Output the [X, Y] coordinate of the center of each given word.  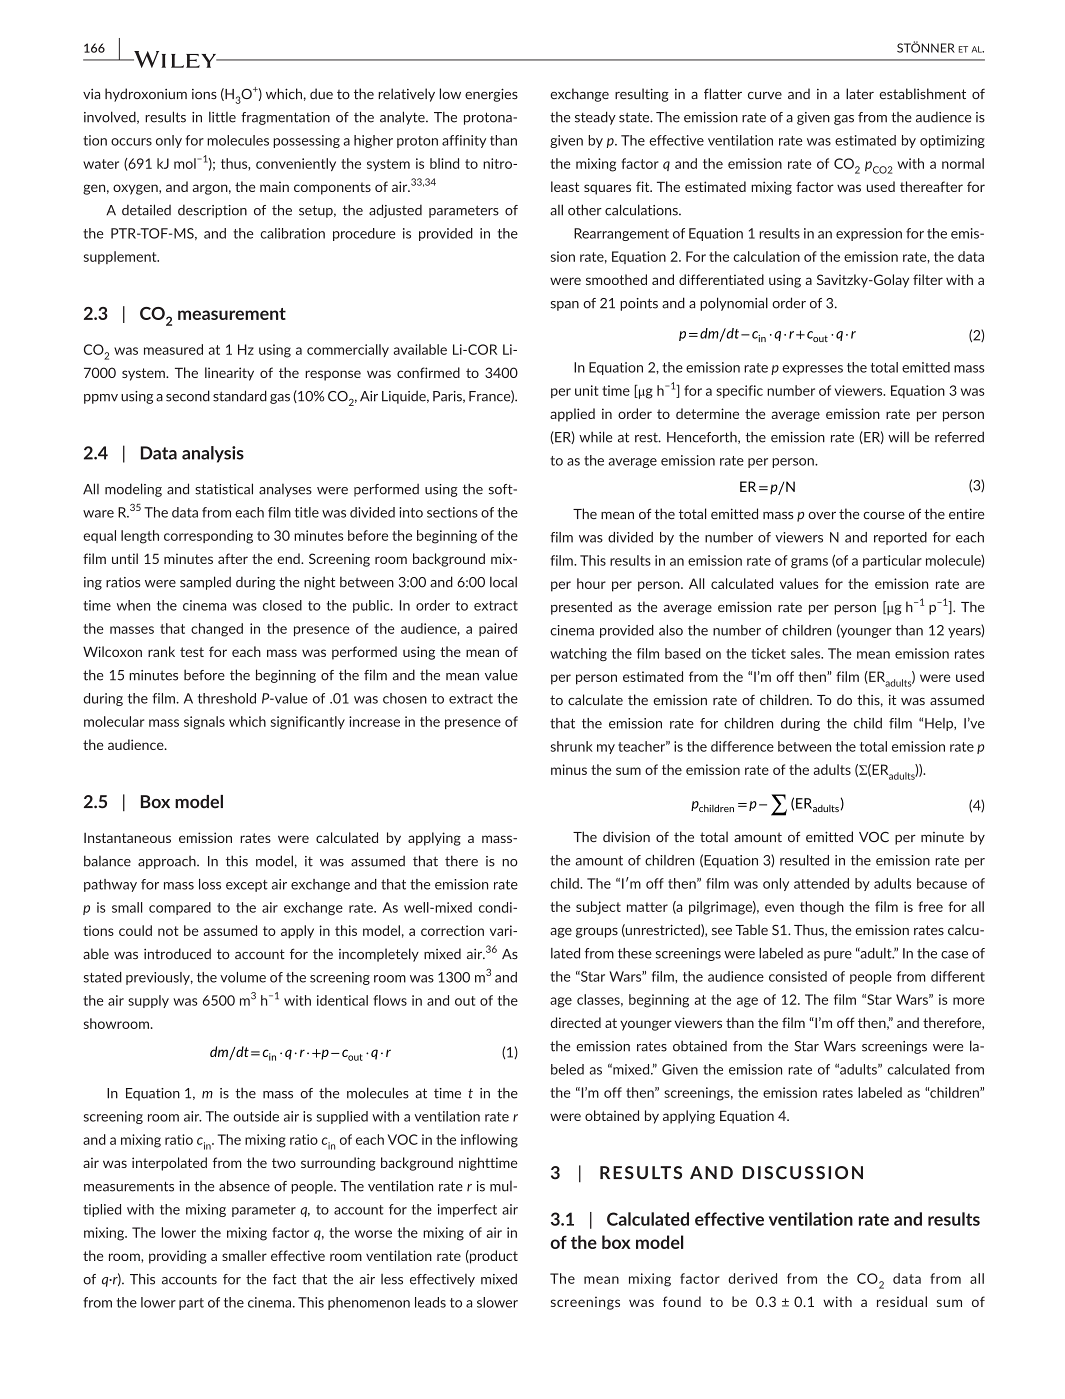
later [860, 93]
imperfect [467, 1210]
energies [491, 95]
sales [807, 653]
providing [178, 1257]
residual [902, 1301]
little [222, 117]
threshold [227, 698]
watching [578, 654]
